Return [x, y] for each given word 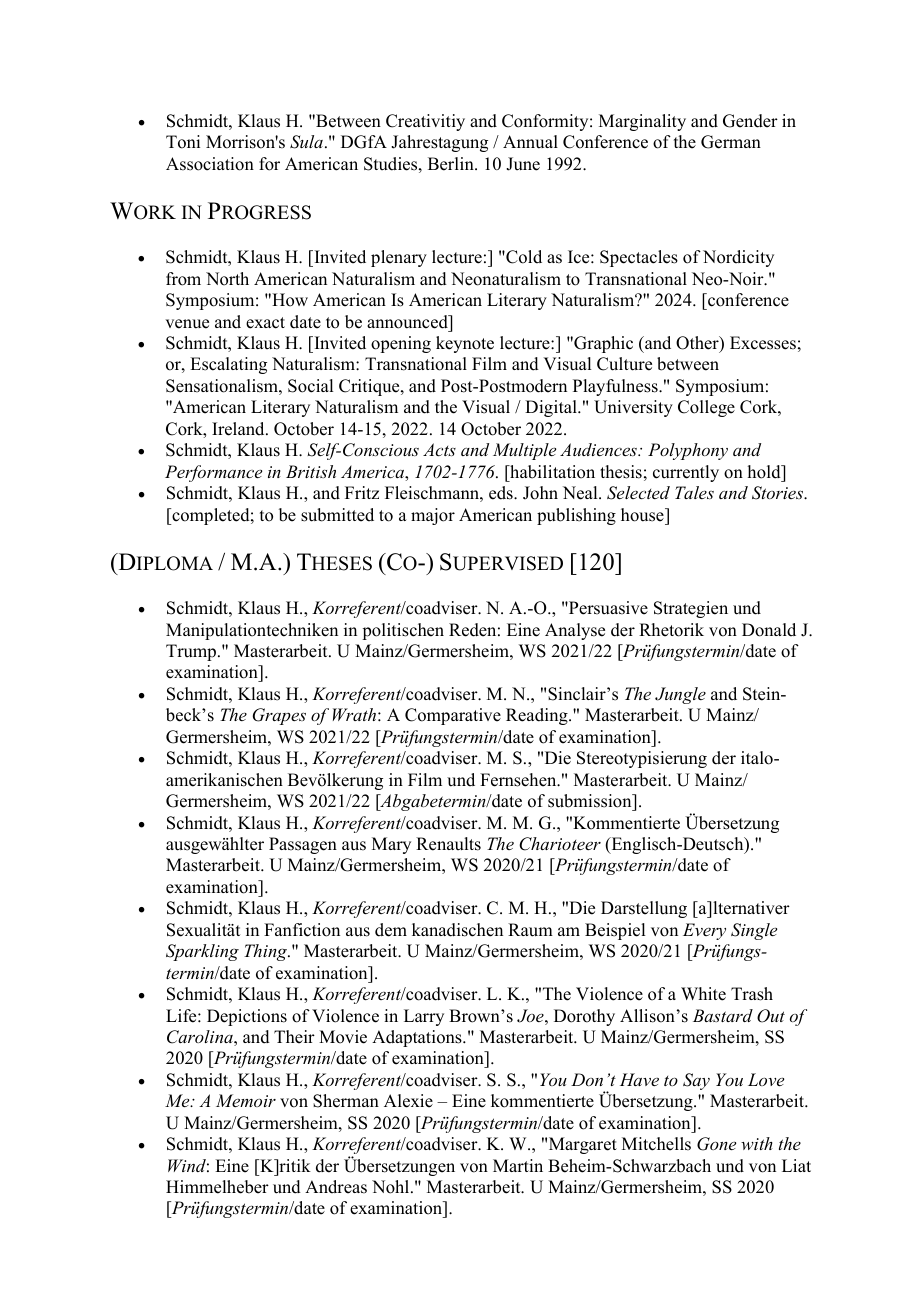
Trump [191, 652]
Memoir [246, 1100]
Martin [518, 1165]
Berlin [452, 164]
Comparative [453, 716]
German [731, 142]
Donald [769, 630]
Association [210, 164]
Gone [716, 1144]
